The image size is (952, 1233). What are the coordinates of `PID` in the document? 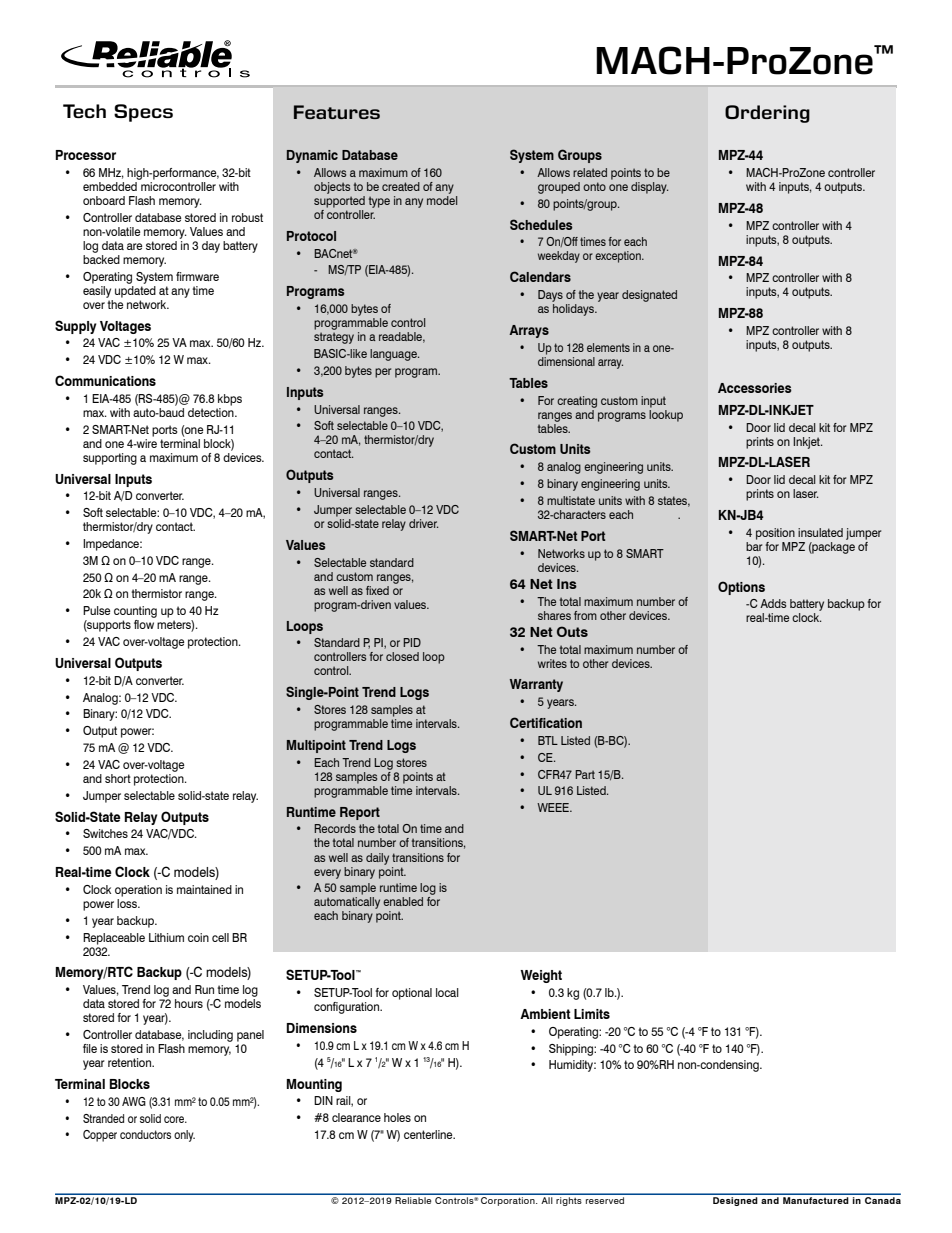 It's located at (412, 642).
